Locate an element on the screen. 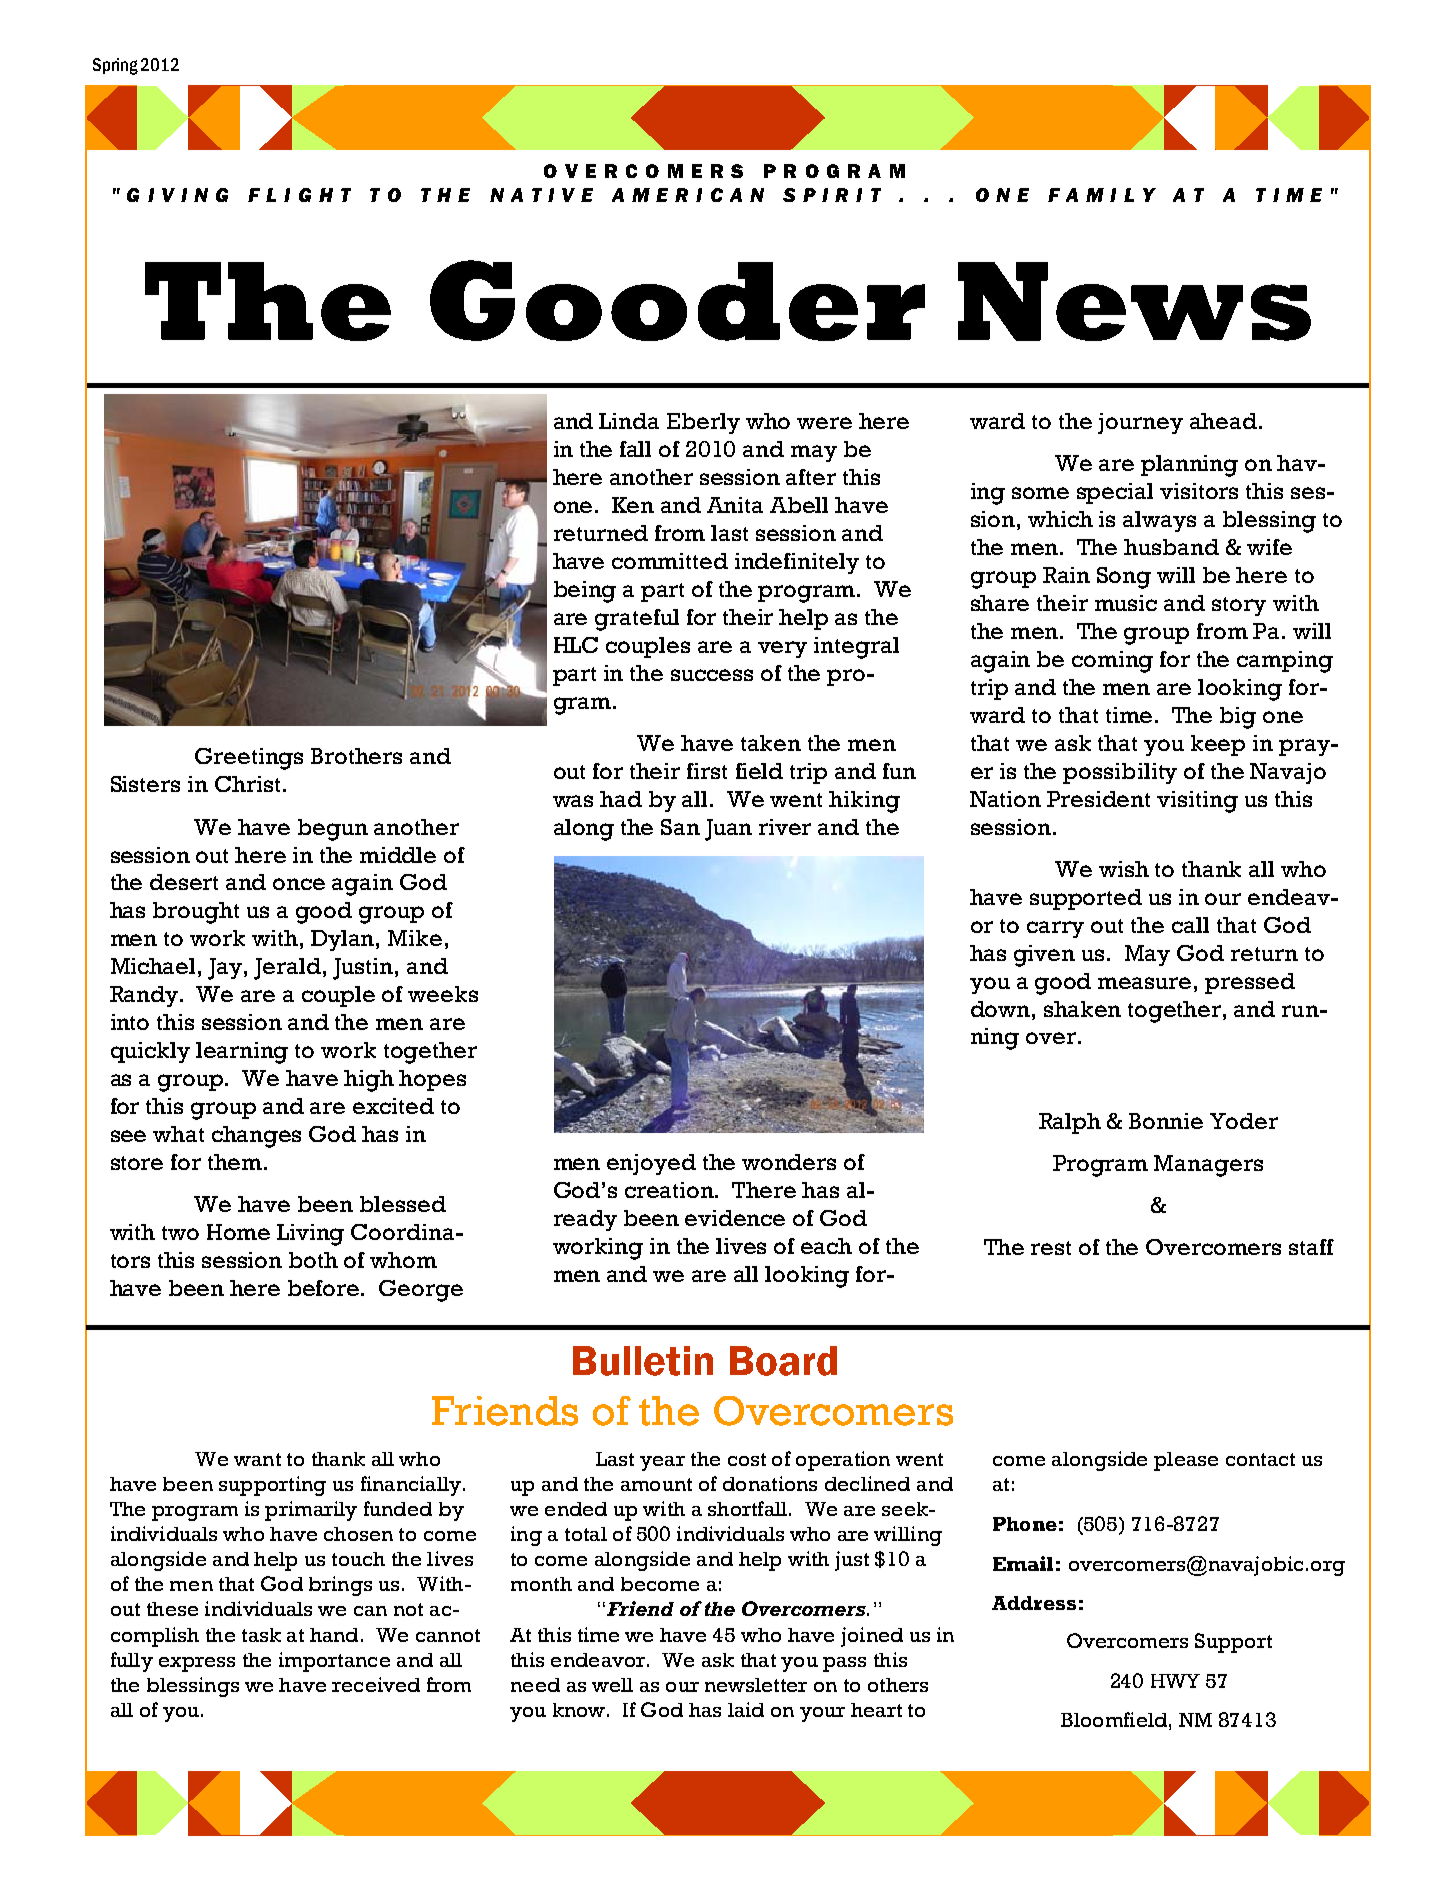 This screenshot has width=1456, height=1884. AMERICAN is located at coordinates (688, 195).
